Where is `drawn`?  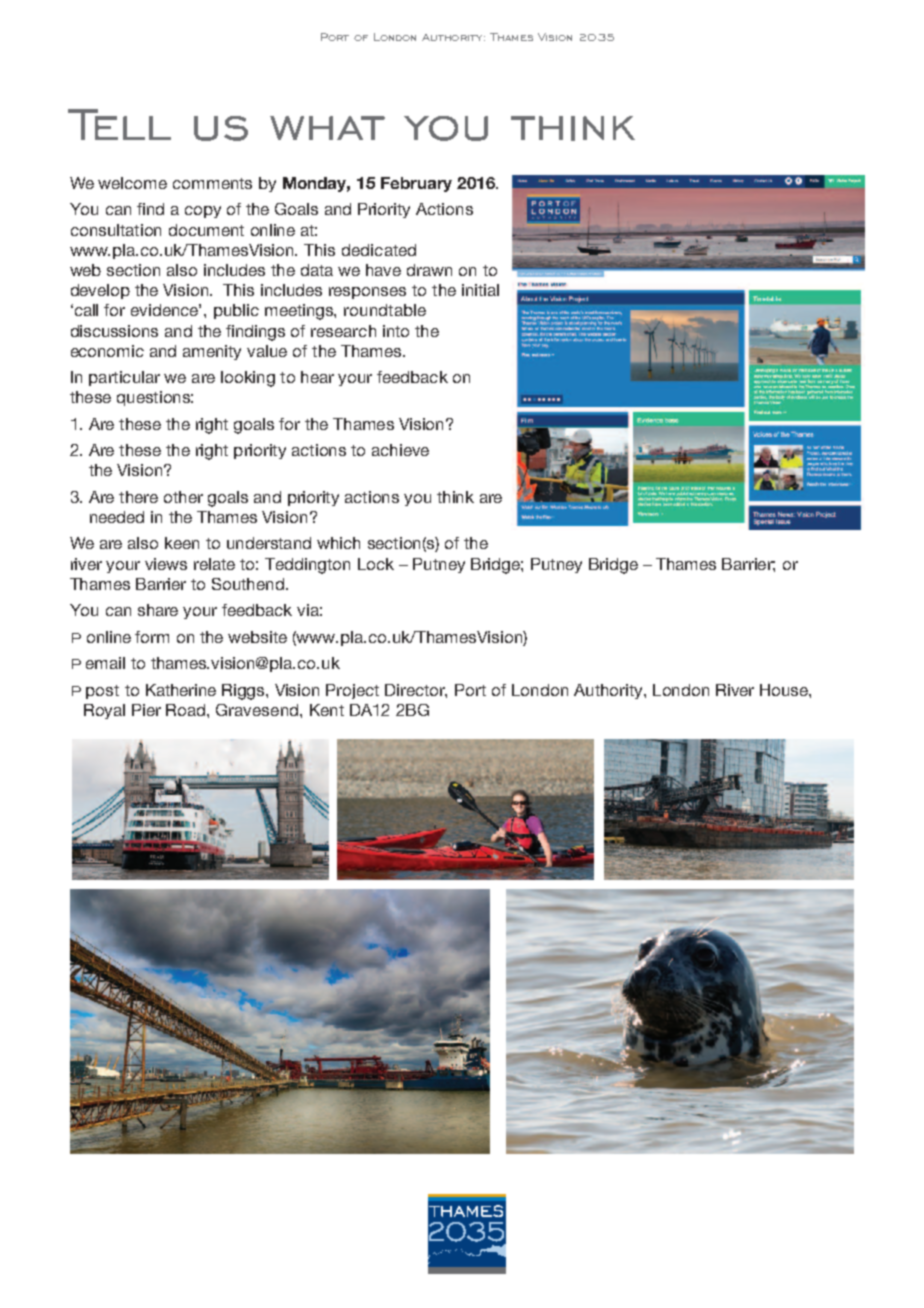 drawn is located at coordinates (429, 270).
